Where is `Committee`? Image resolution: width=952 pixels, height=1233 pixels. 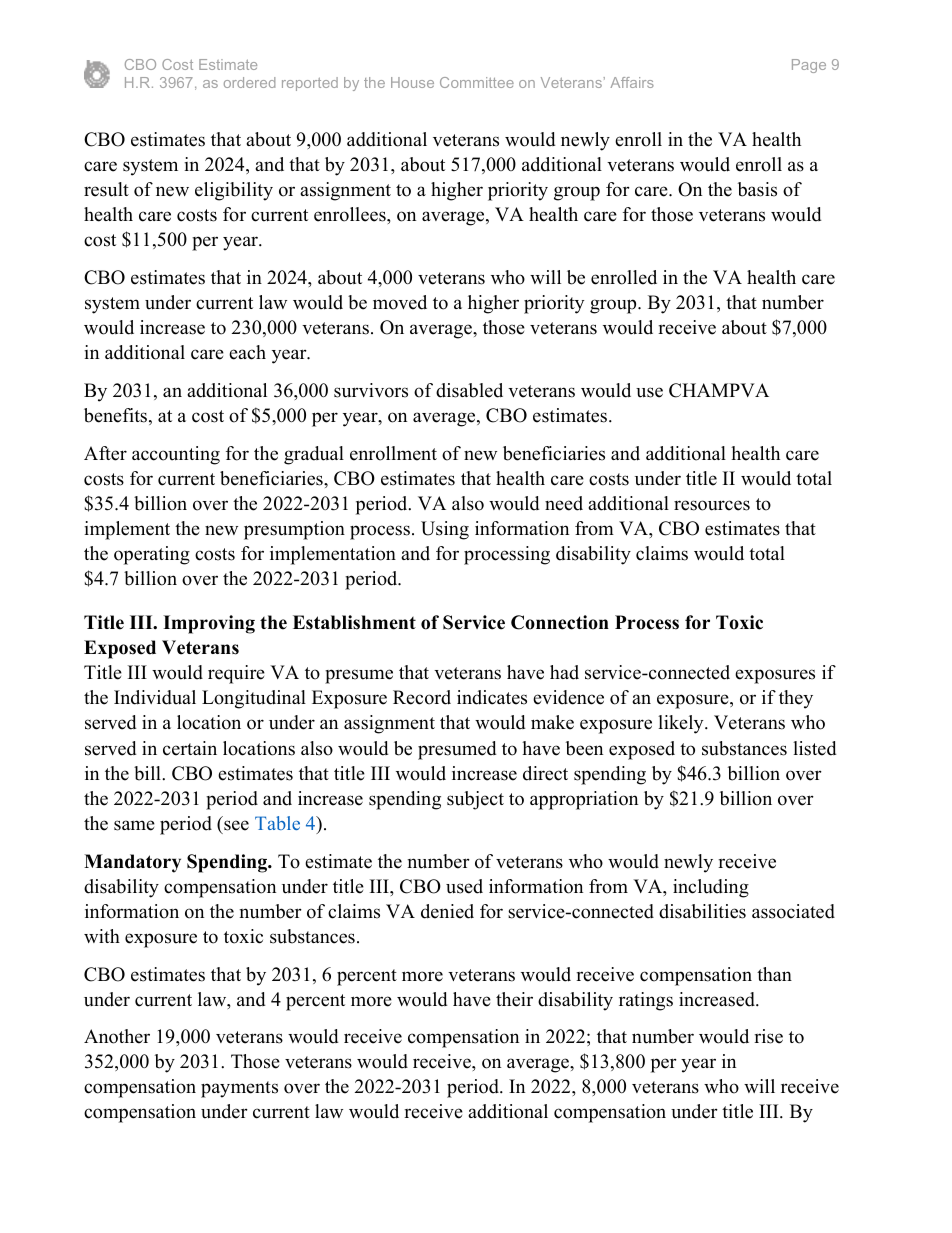 Committee is located at coordinates (477, 82).
